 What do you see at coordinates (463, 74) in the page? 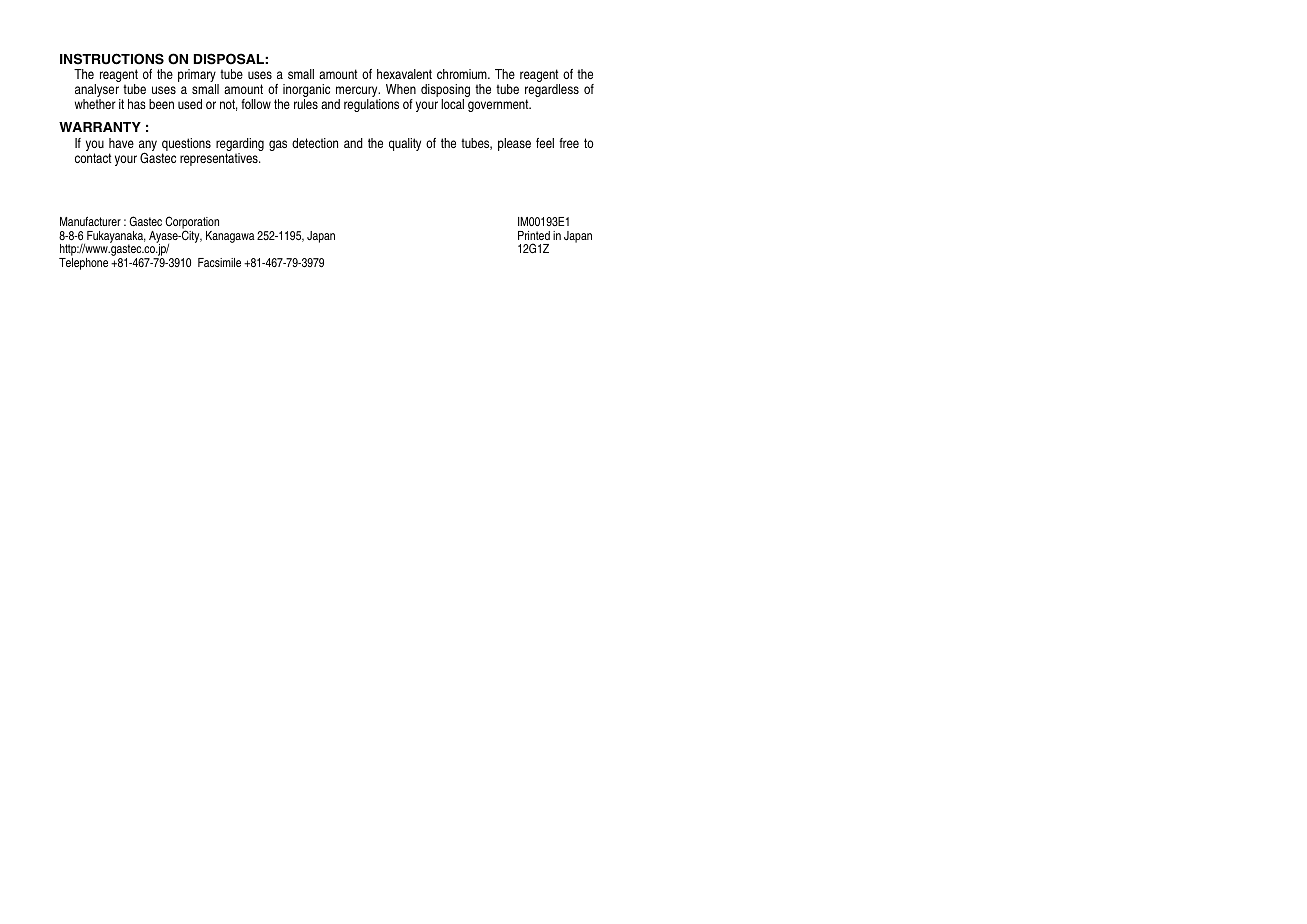
I see `chromium` at bounding box center [463, 74].
